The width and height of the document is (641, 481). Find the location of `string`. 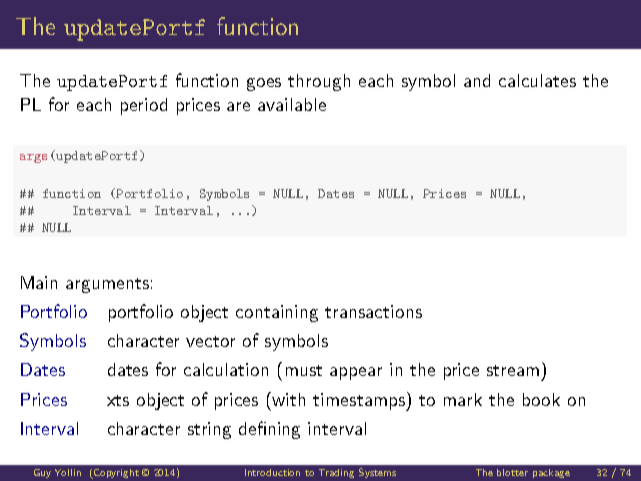

string is located at coordinates (209, 430).
